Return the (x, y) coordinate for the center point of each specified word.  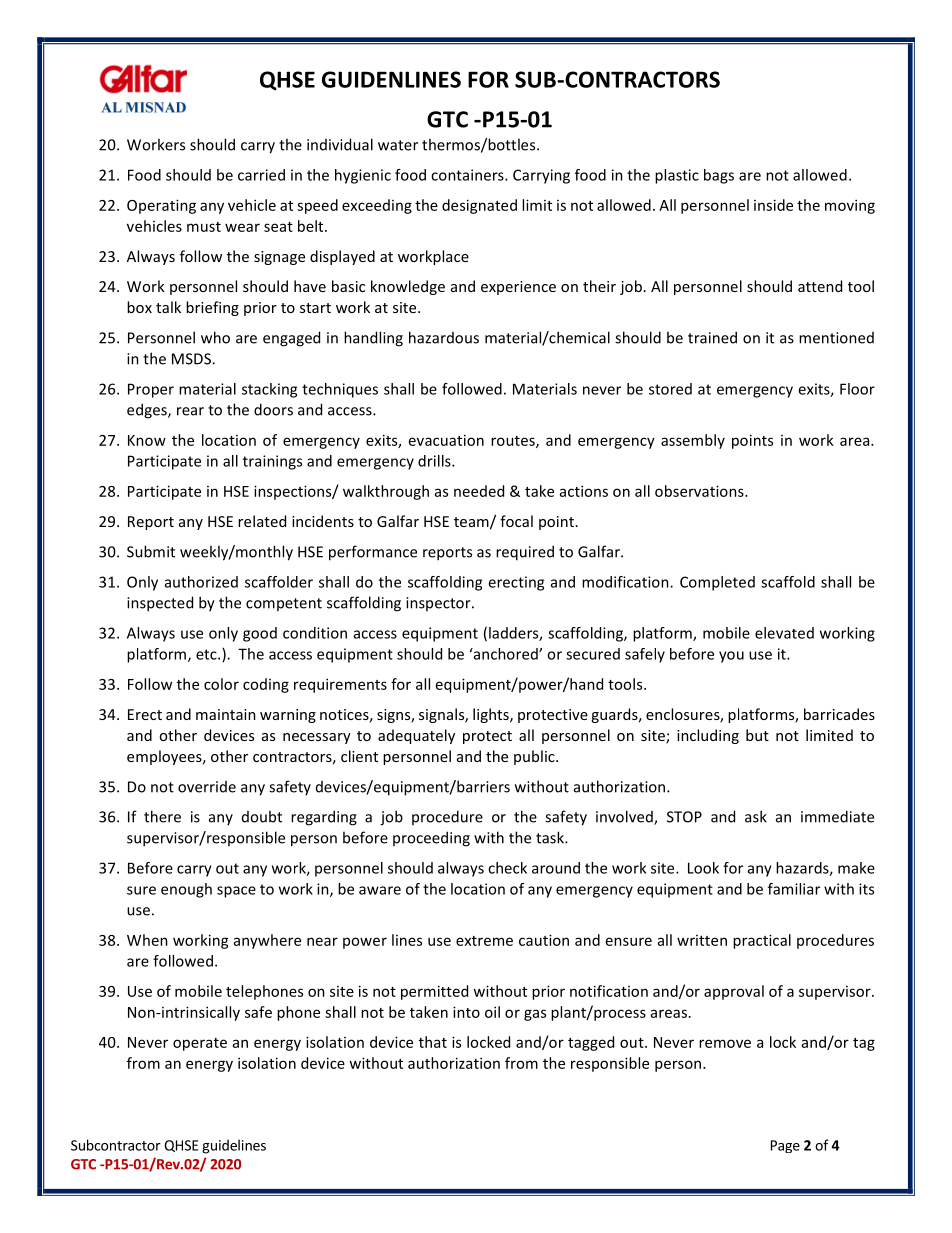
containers (468, 175)
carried (261, 175)
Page (785, 1146)
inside (773, 205)
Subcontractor (116, 1145)
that (433, 1042)
